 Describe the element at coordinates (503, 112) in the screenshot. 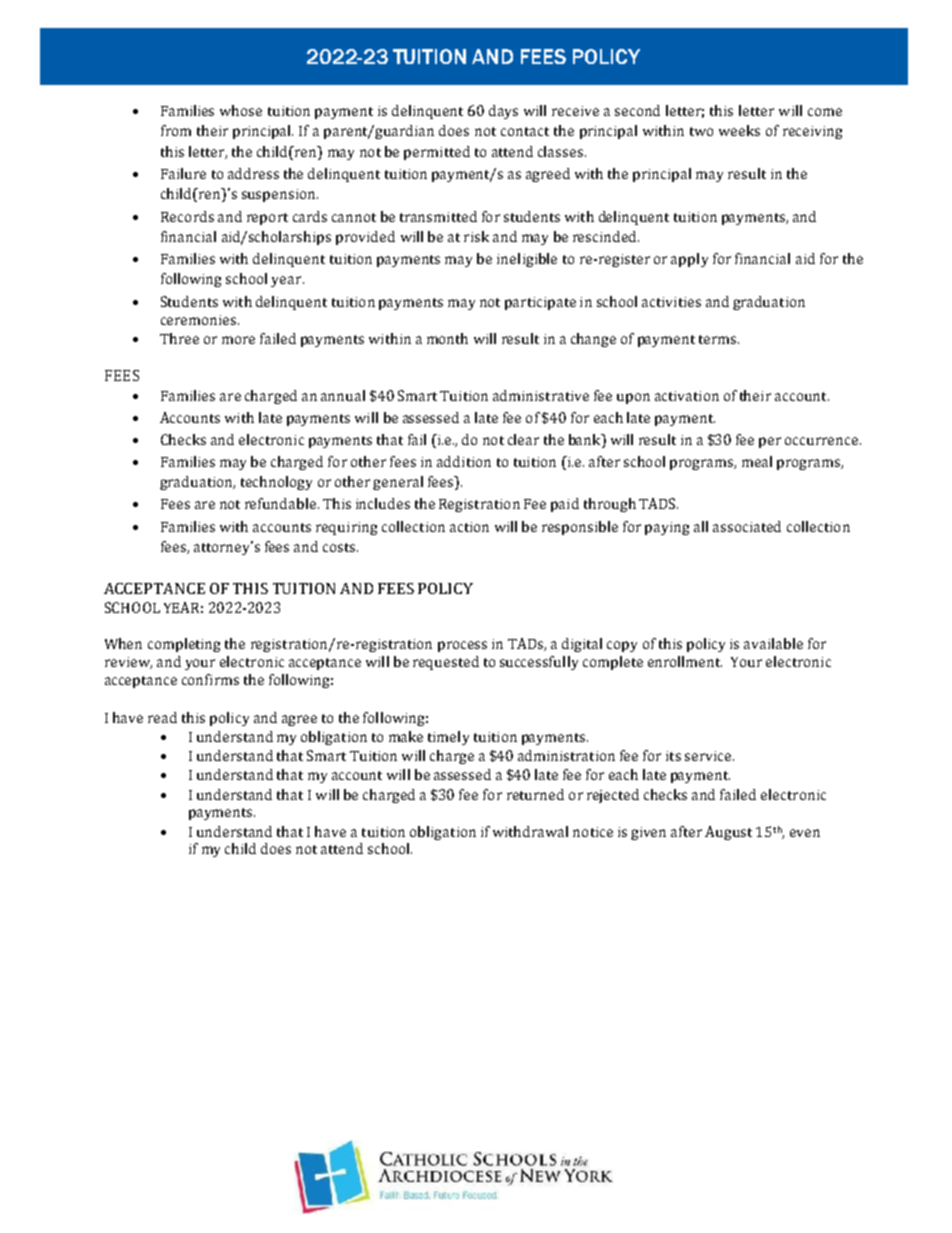

I see `days` at that location.
